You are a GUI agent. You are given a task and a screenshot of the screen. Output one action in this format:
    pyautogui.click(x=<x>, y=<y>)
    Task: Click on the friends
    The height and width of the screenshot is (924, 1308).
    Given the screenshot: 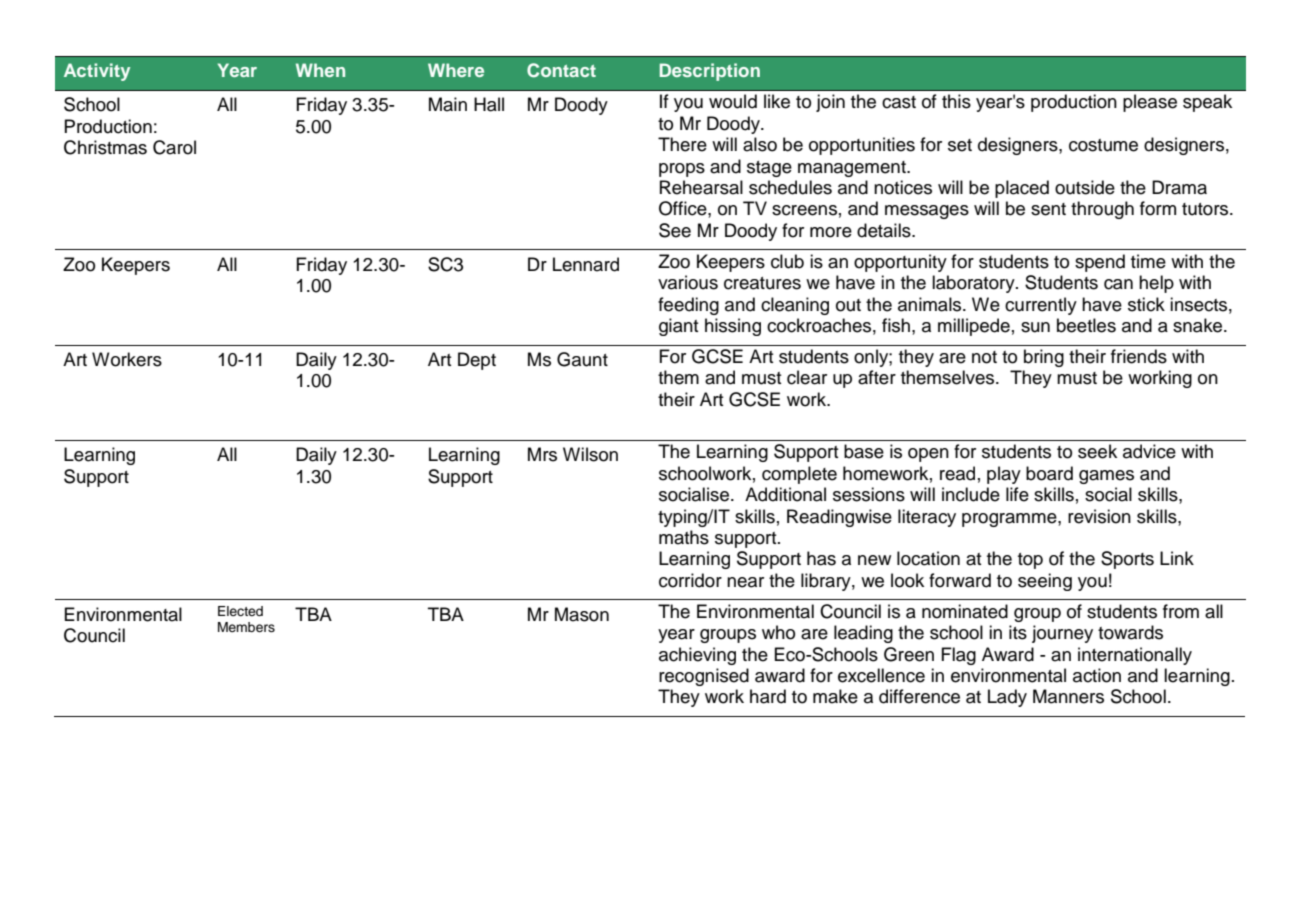 What is the action you would take?
    pyautogui.click(x=1139, y=356)
